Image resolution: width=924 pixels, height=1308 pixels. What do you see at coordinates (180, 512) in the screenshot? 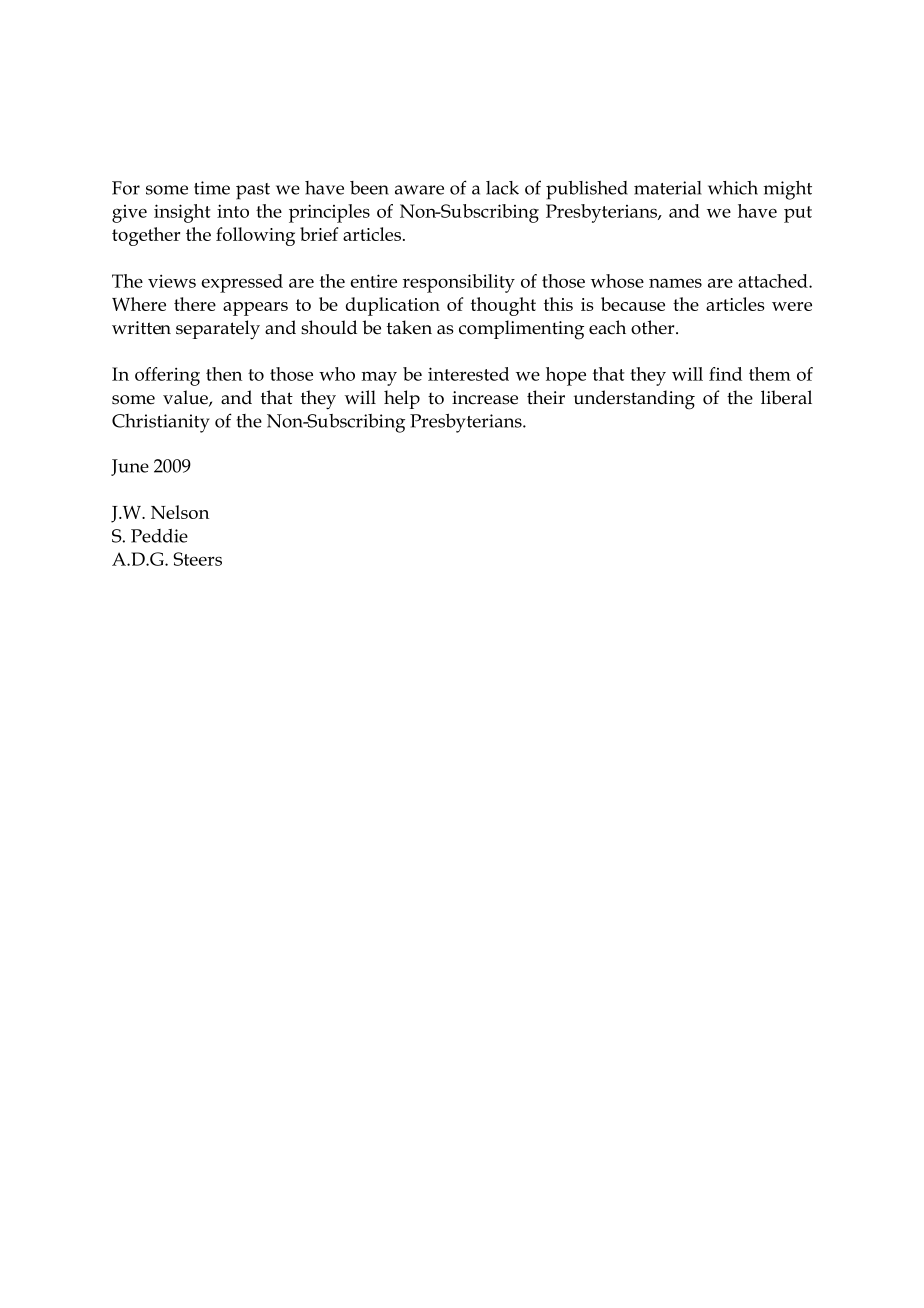
I see `Nelson` at bounding box center [180, 512].
